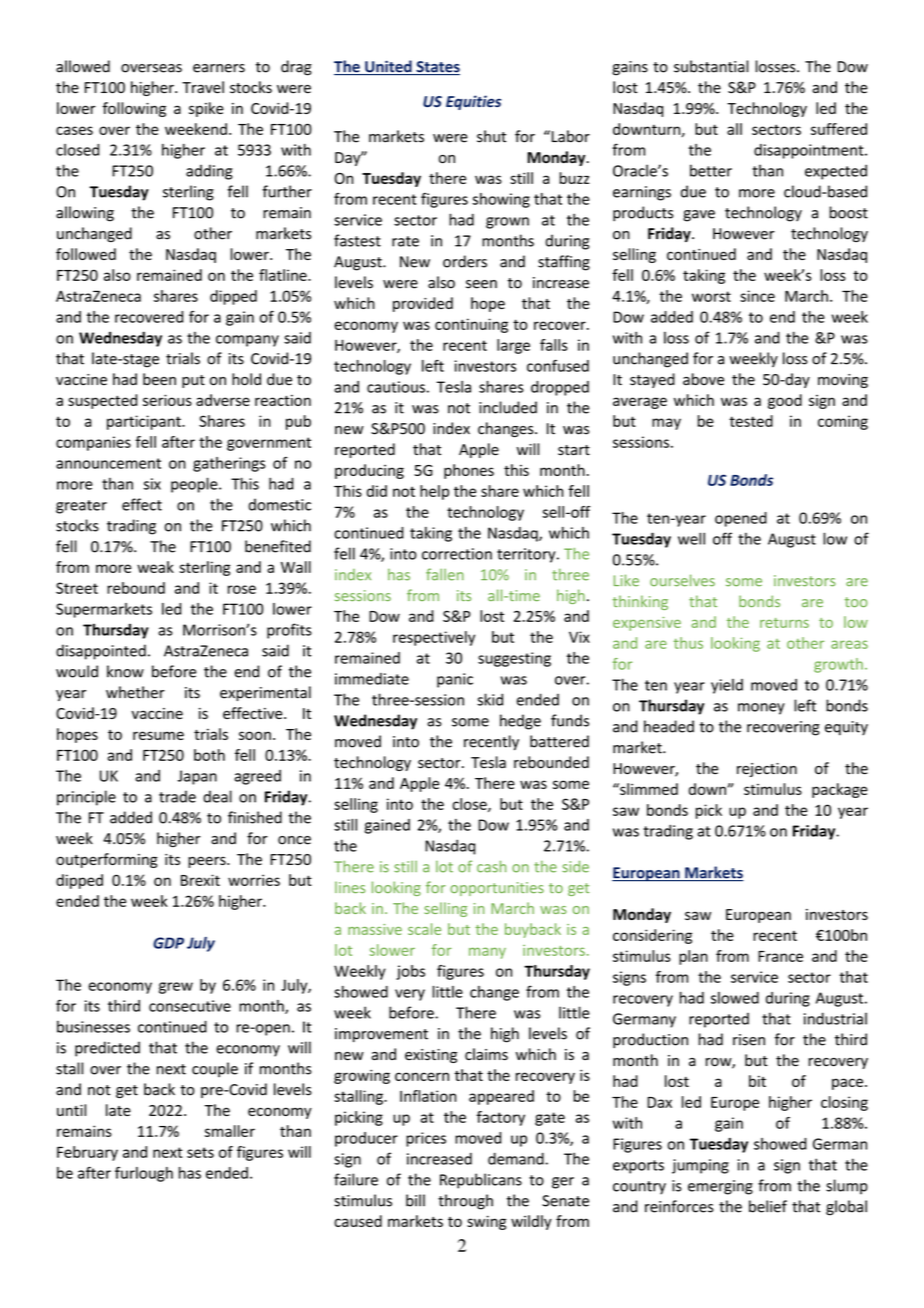  What do you see at coordinates (473, 102) in the page?
I see `Equities` at bounding box center [473, 102].
